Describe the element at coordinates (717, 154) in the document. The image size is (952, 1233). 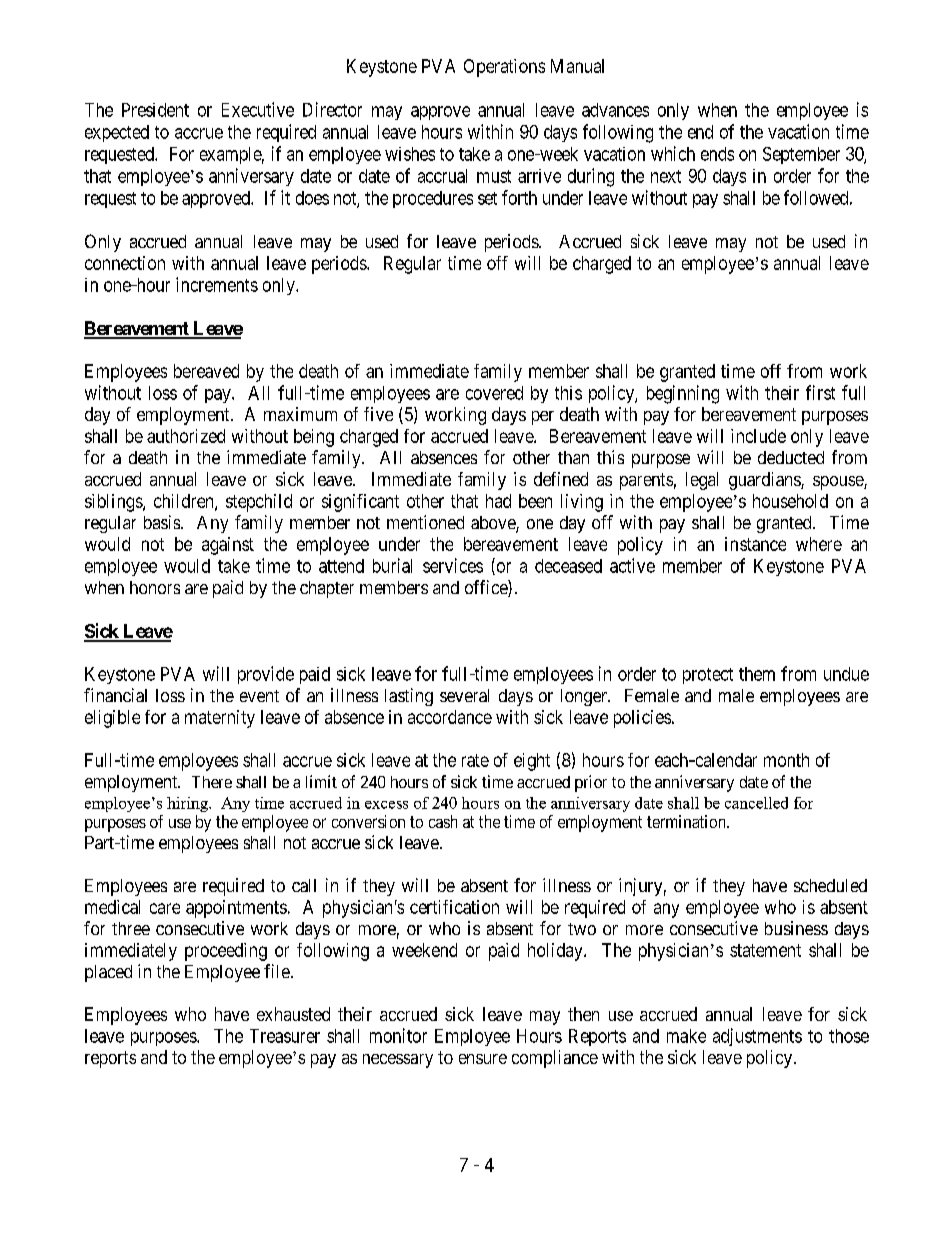
I see `ends` at that location.
